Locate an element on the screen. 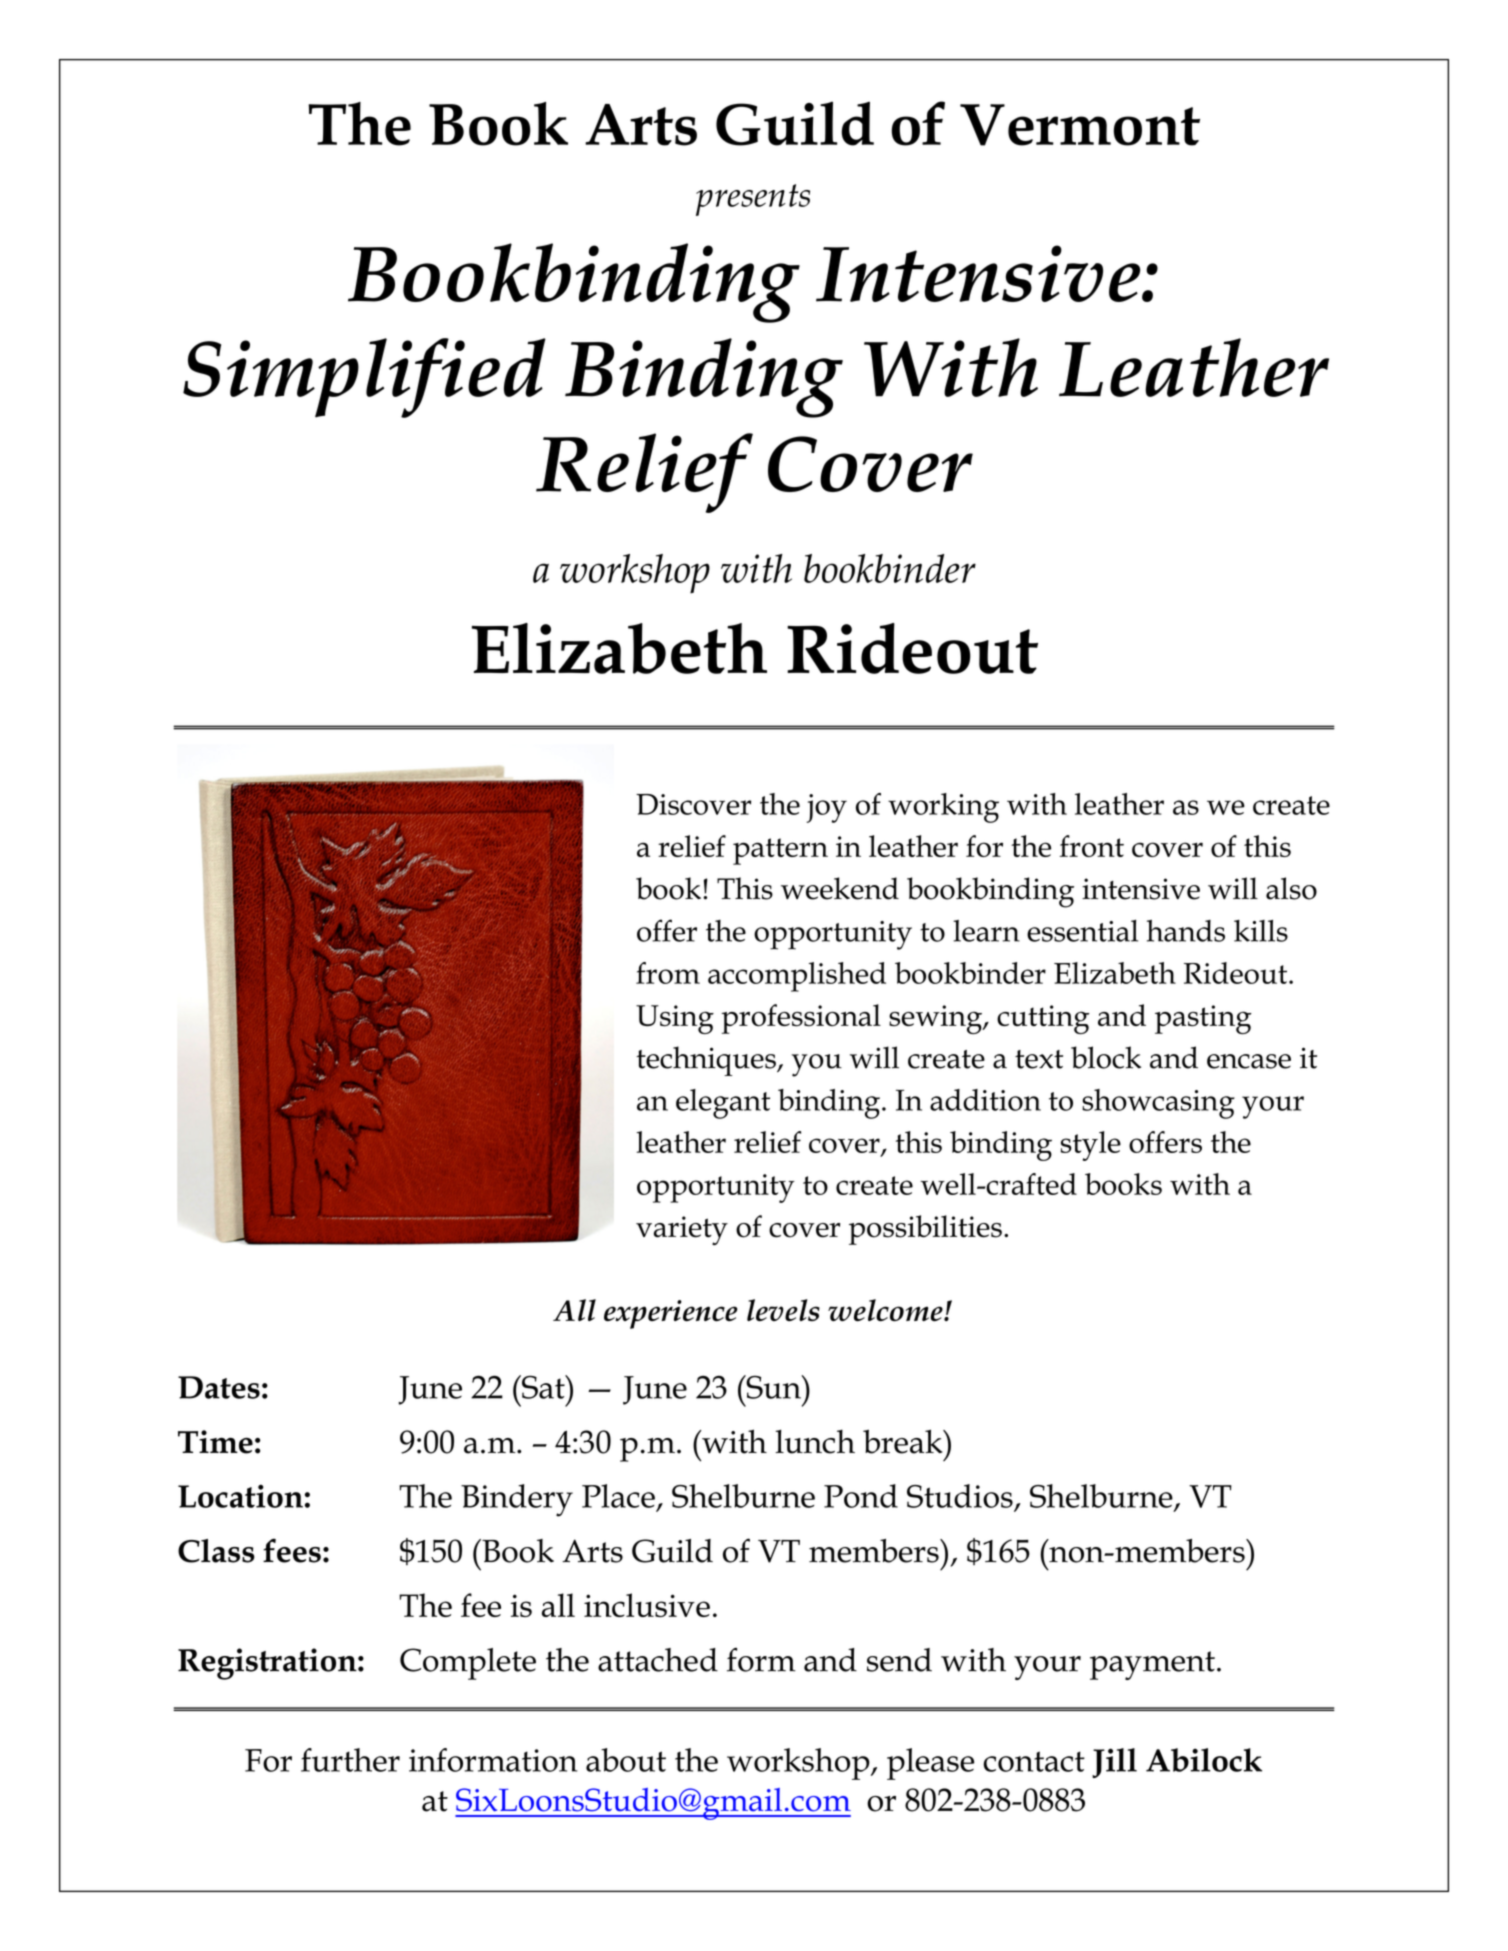  Dates is located at coordinates (219, 1387).
